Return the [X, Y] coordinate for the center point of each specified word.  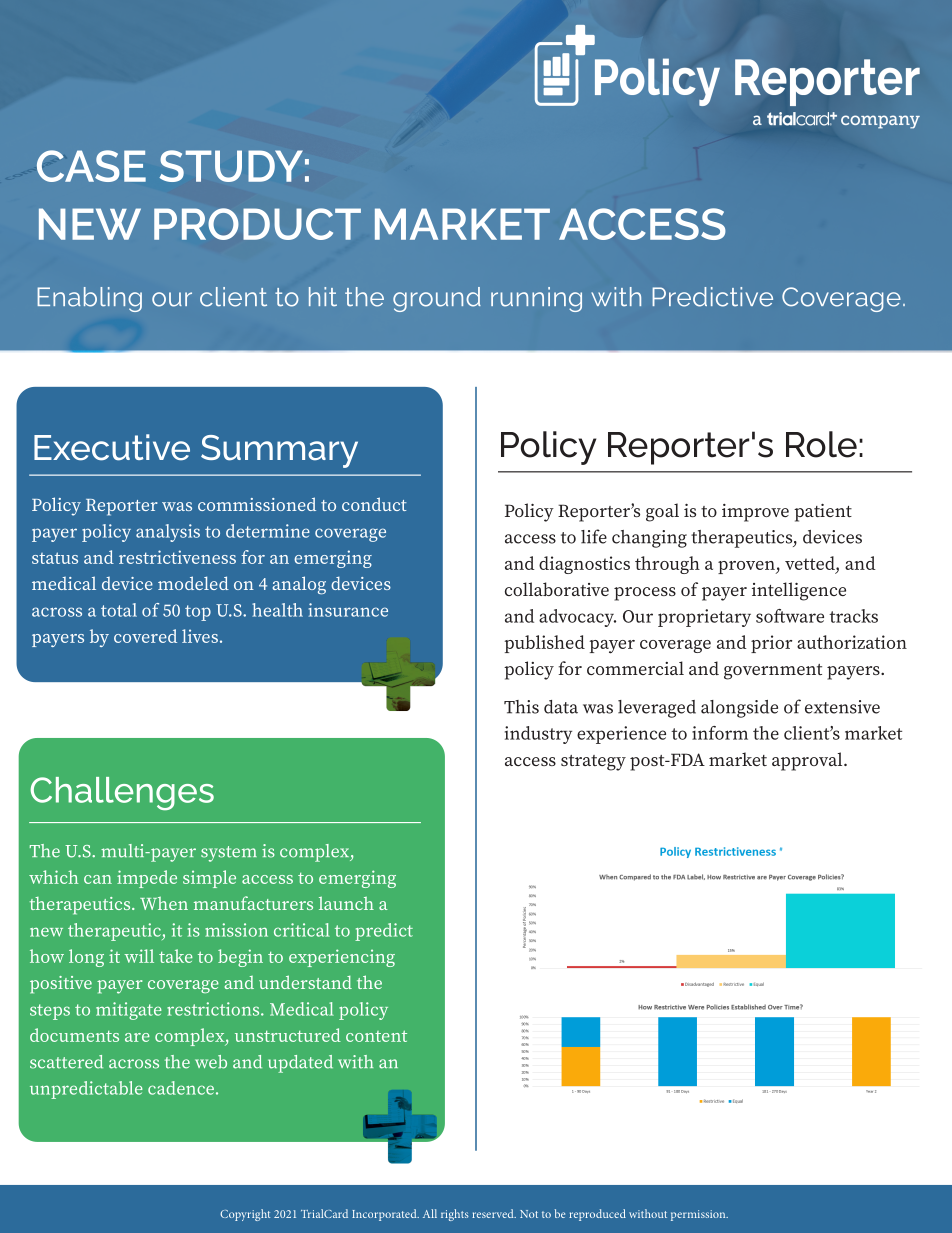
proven [747, 567]
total [119, 610]
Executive [112, 447]
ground [437, 299]
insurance [348, 610]
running [536, 299]
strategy [593, 763]
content [376, 1036]
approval [808, 761]
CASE [91, 166]
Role [821, 444]
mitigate [129, 1011]
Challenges [122, 793]
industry [538, 735]
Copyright [245, 1215]
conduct [374, 504]
